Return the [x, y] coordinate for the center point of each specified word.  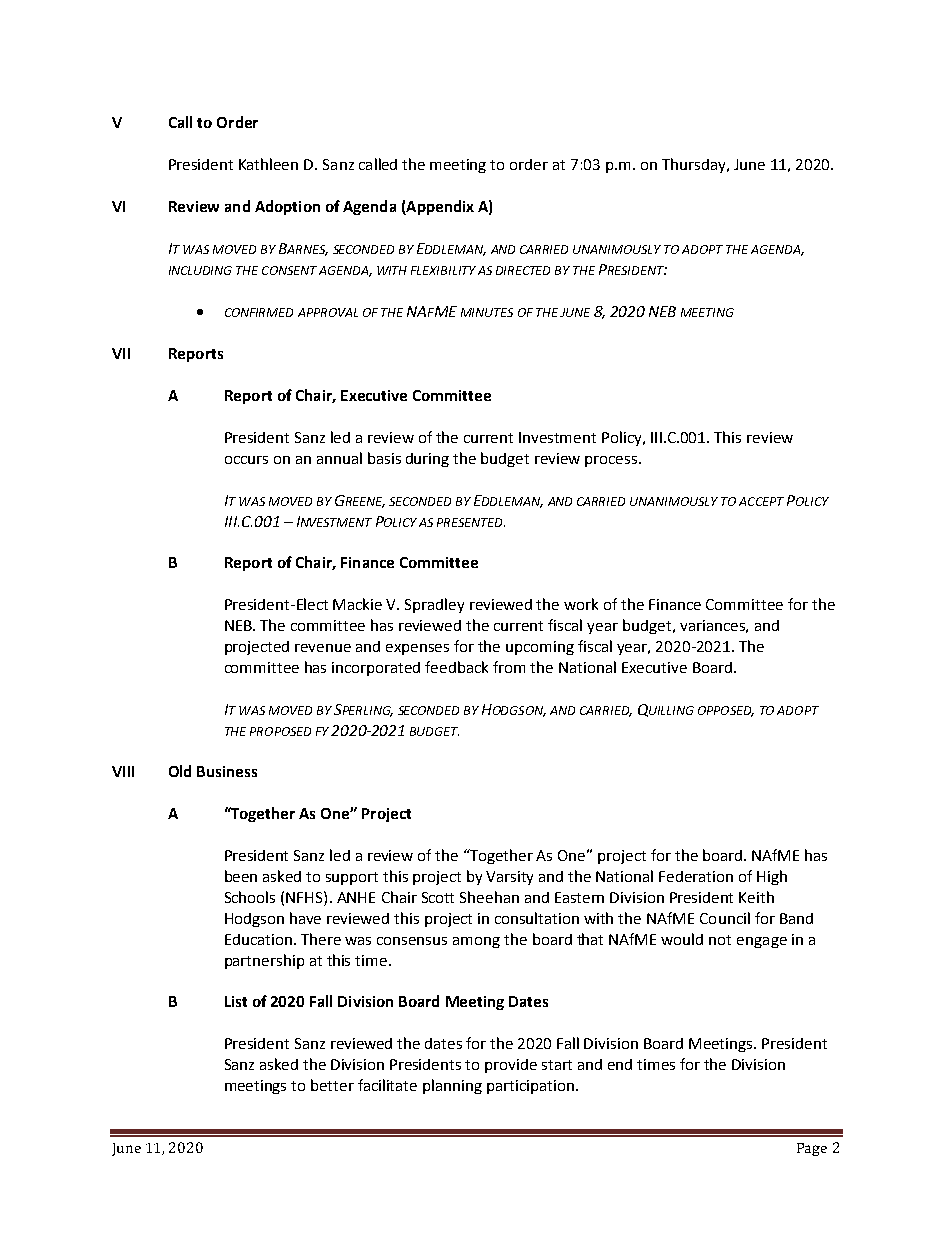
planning [452, 1086]
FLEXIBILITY [443, 270]
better [332, 1085]
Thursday [695, 165]
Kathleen [268, 164]
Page [812, 1149]
